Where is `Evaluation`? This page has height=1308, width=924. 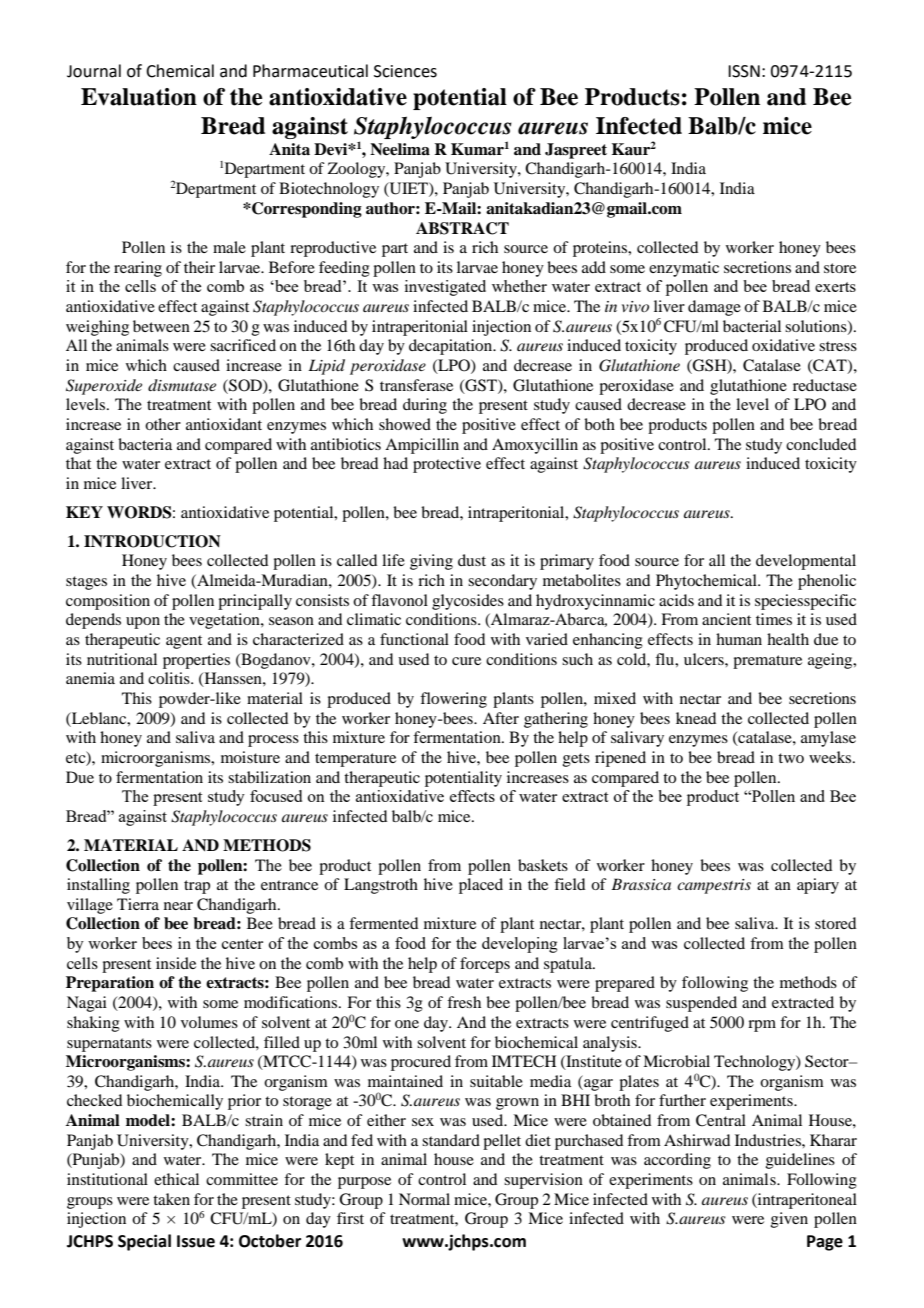 Evaluation is located at coordinates (139, 97).
